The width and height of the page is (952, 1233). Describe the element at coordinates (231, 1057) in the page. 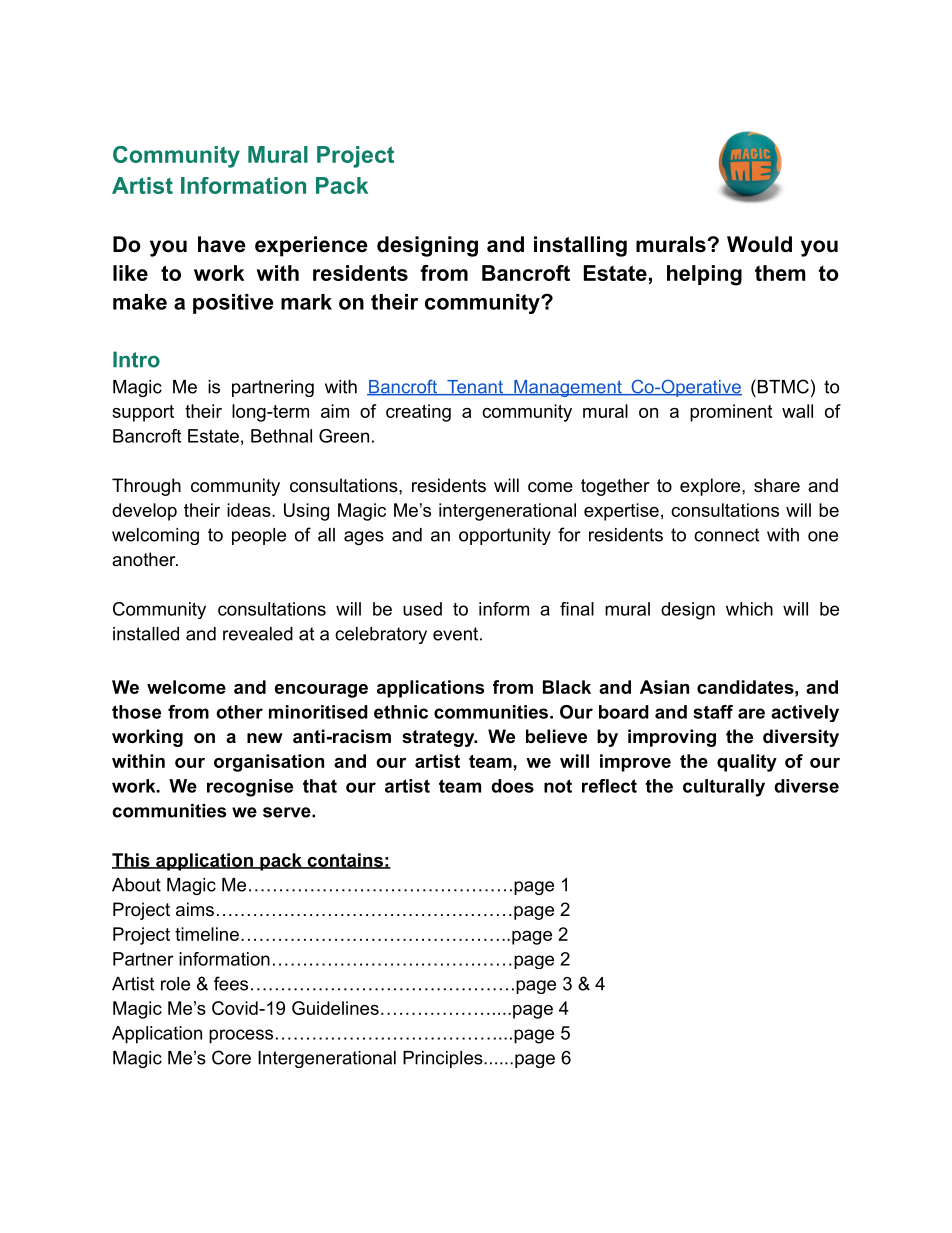

I see `Core` at that location.
